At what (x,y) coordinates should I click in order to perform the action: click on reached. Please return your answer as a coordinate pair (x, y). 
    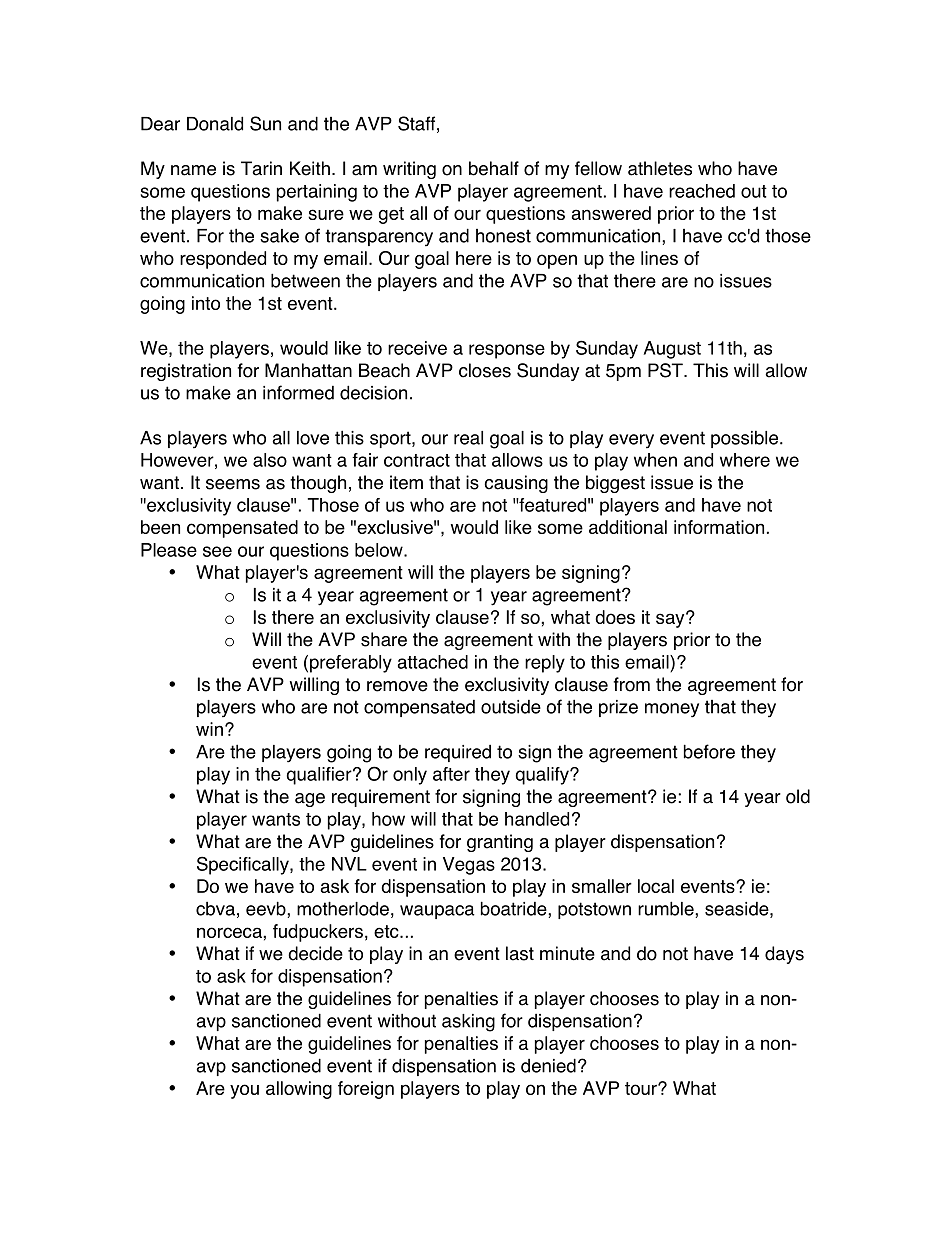
    Looking at the image, I should click on (702, 191).
